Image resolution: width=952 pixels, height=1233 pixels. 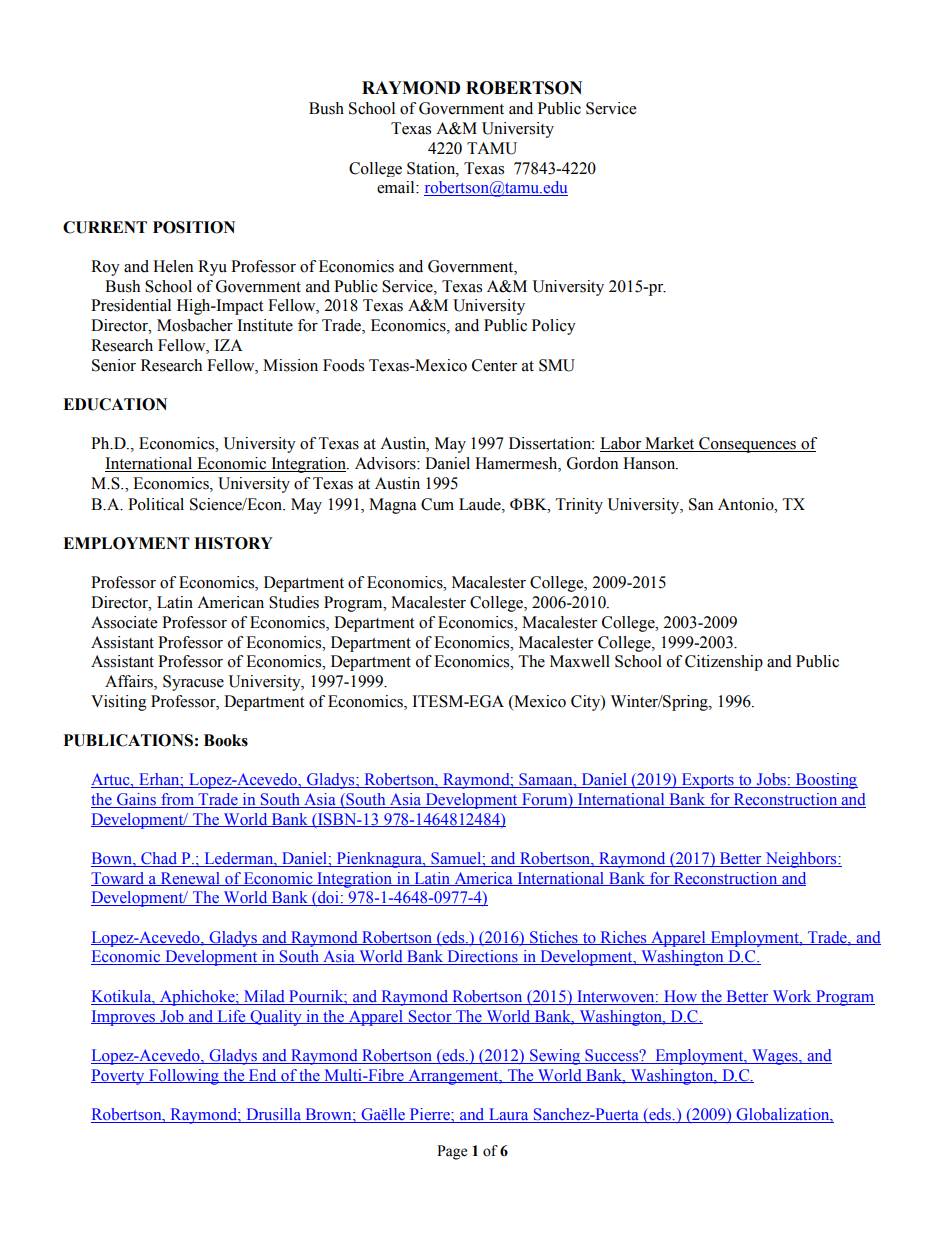 What do you see at coordinates (481, 504) in the screenshot?
I see `Laude` at bounding box center [481, 504].
